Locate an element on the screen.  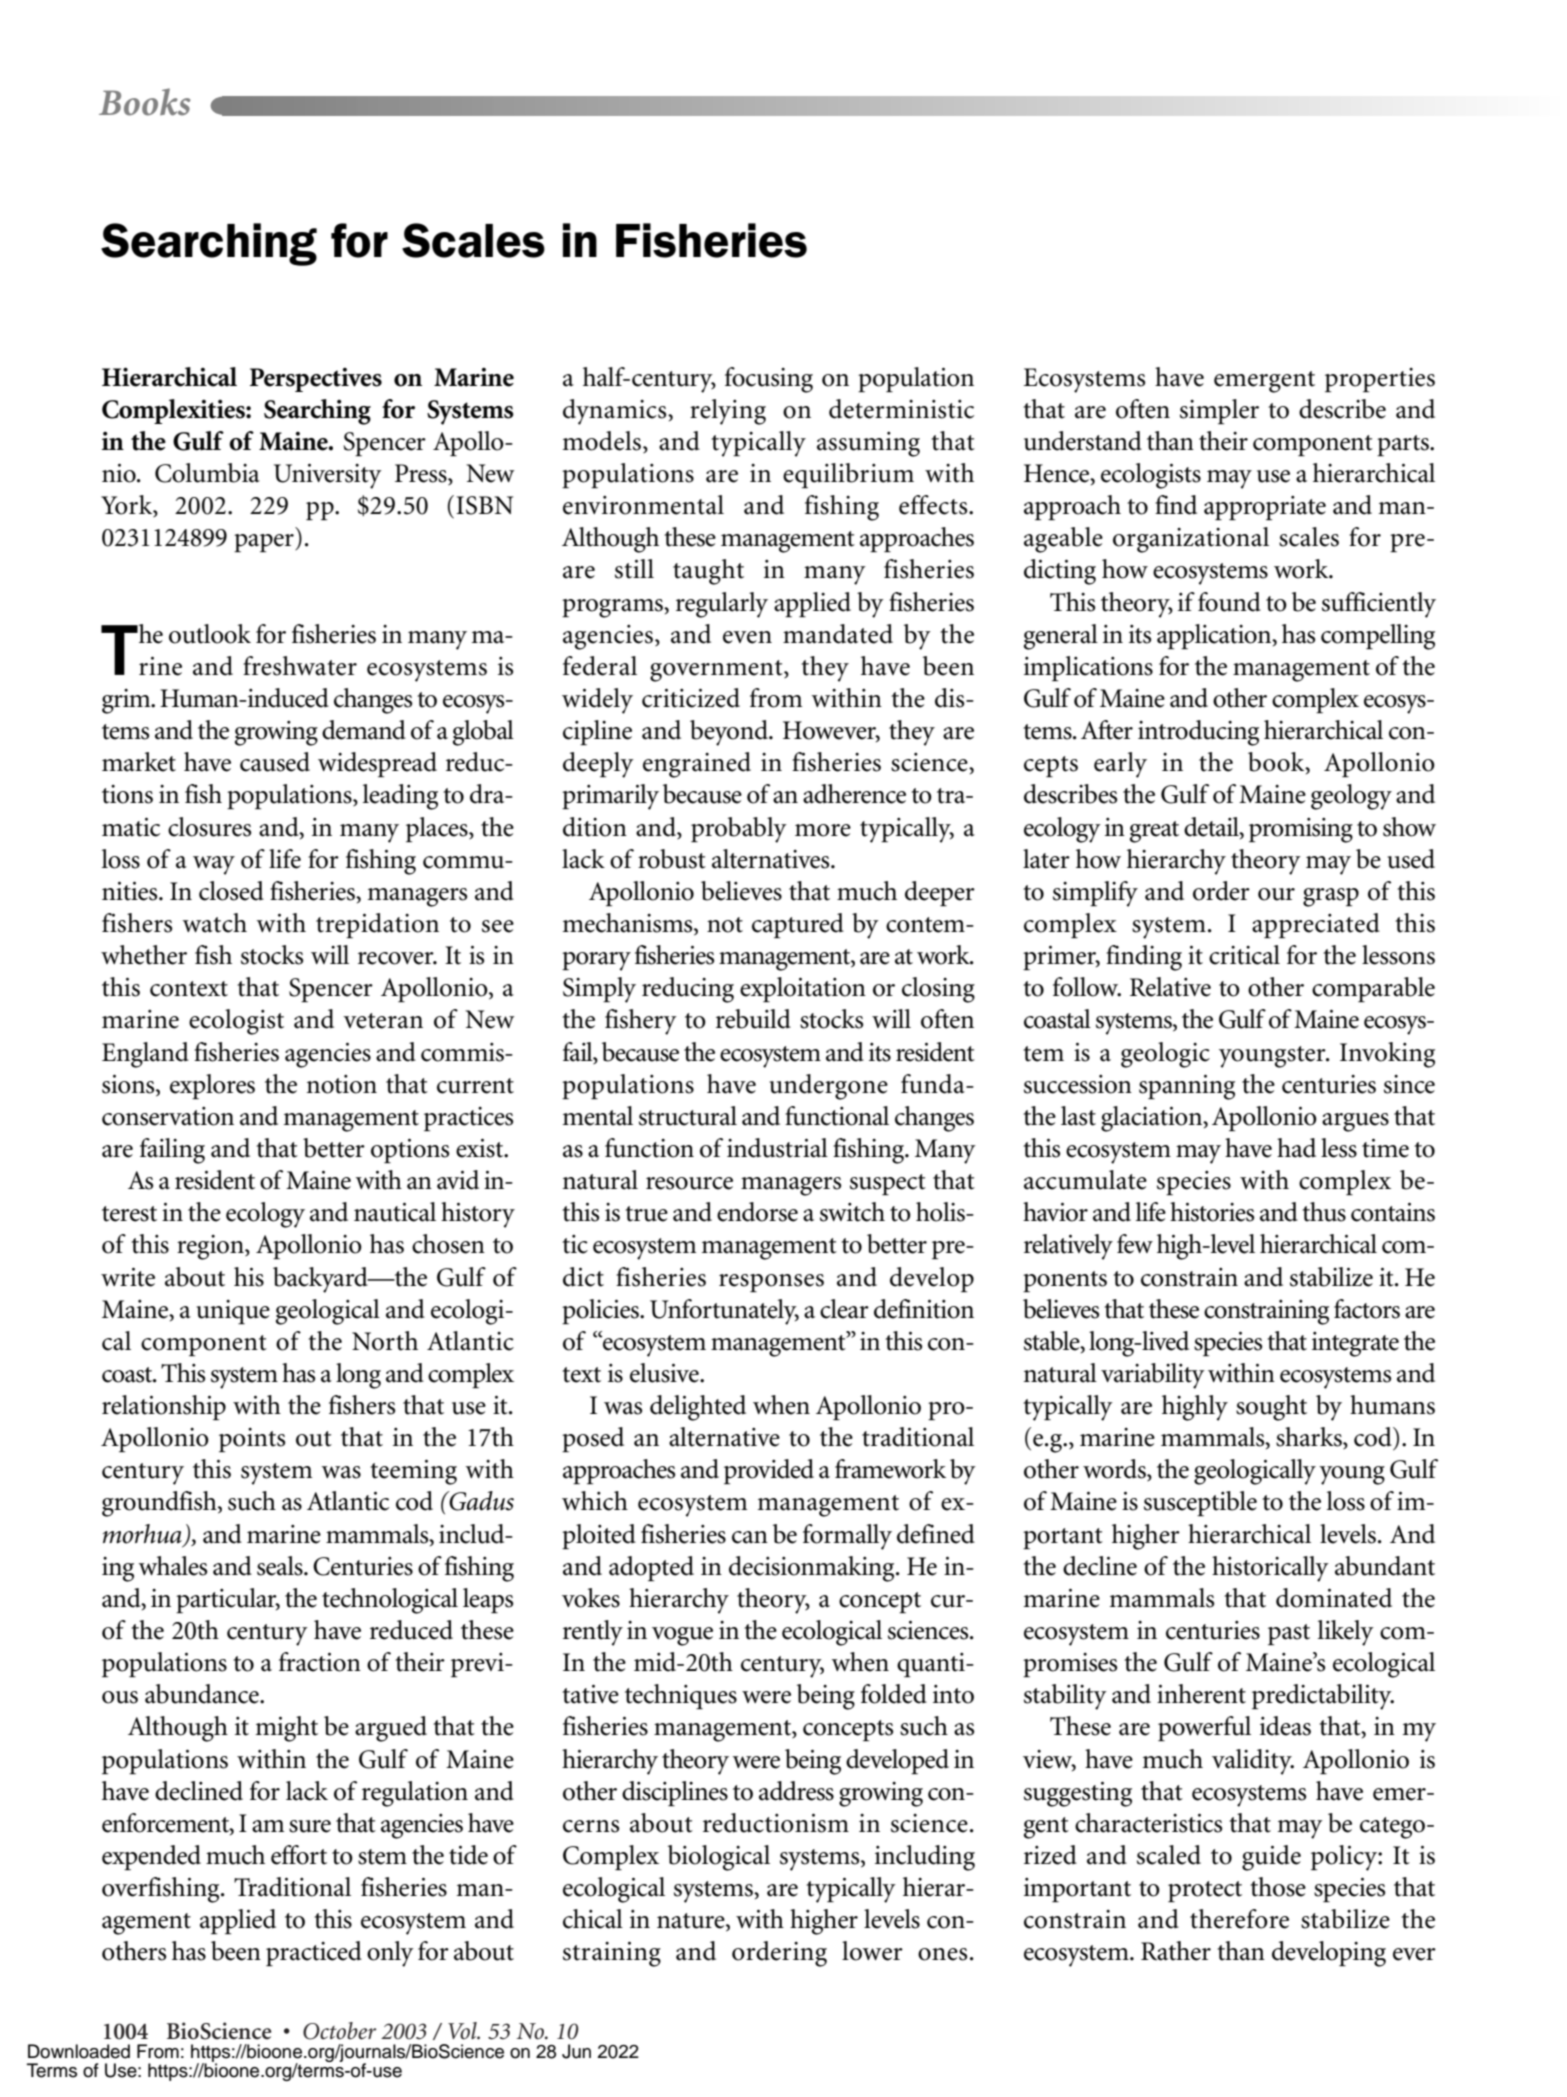
histories is located at coordinates (1212, 1212).
